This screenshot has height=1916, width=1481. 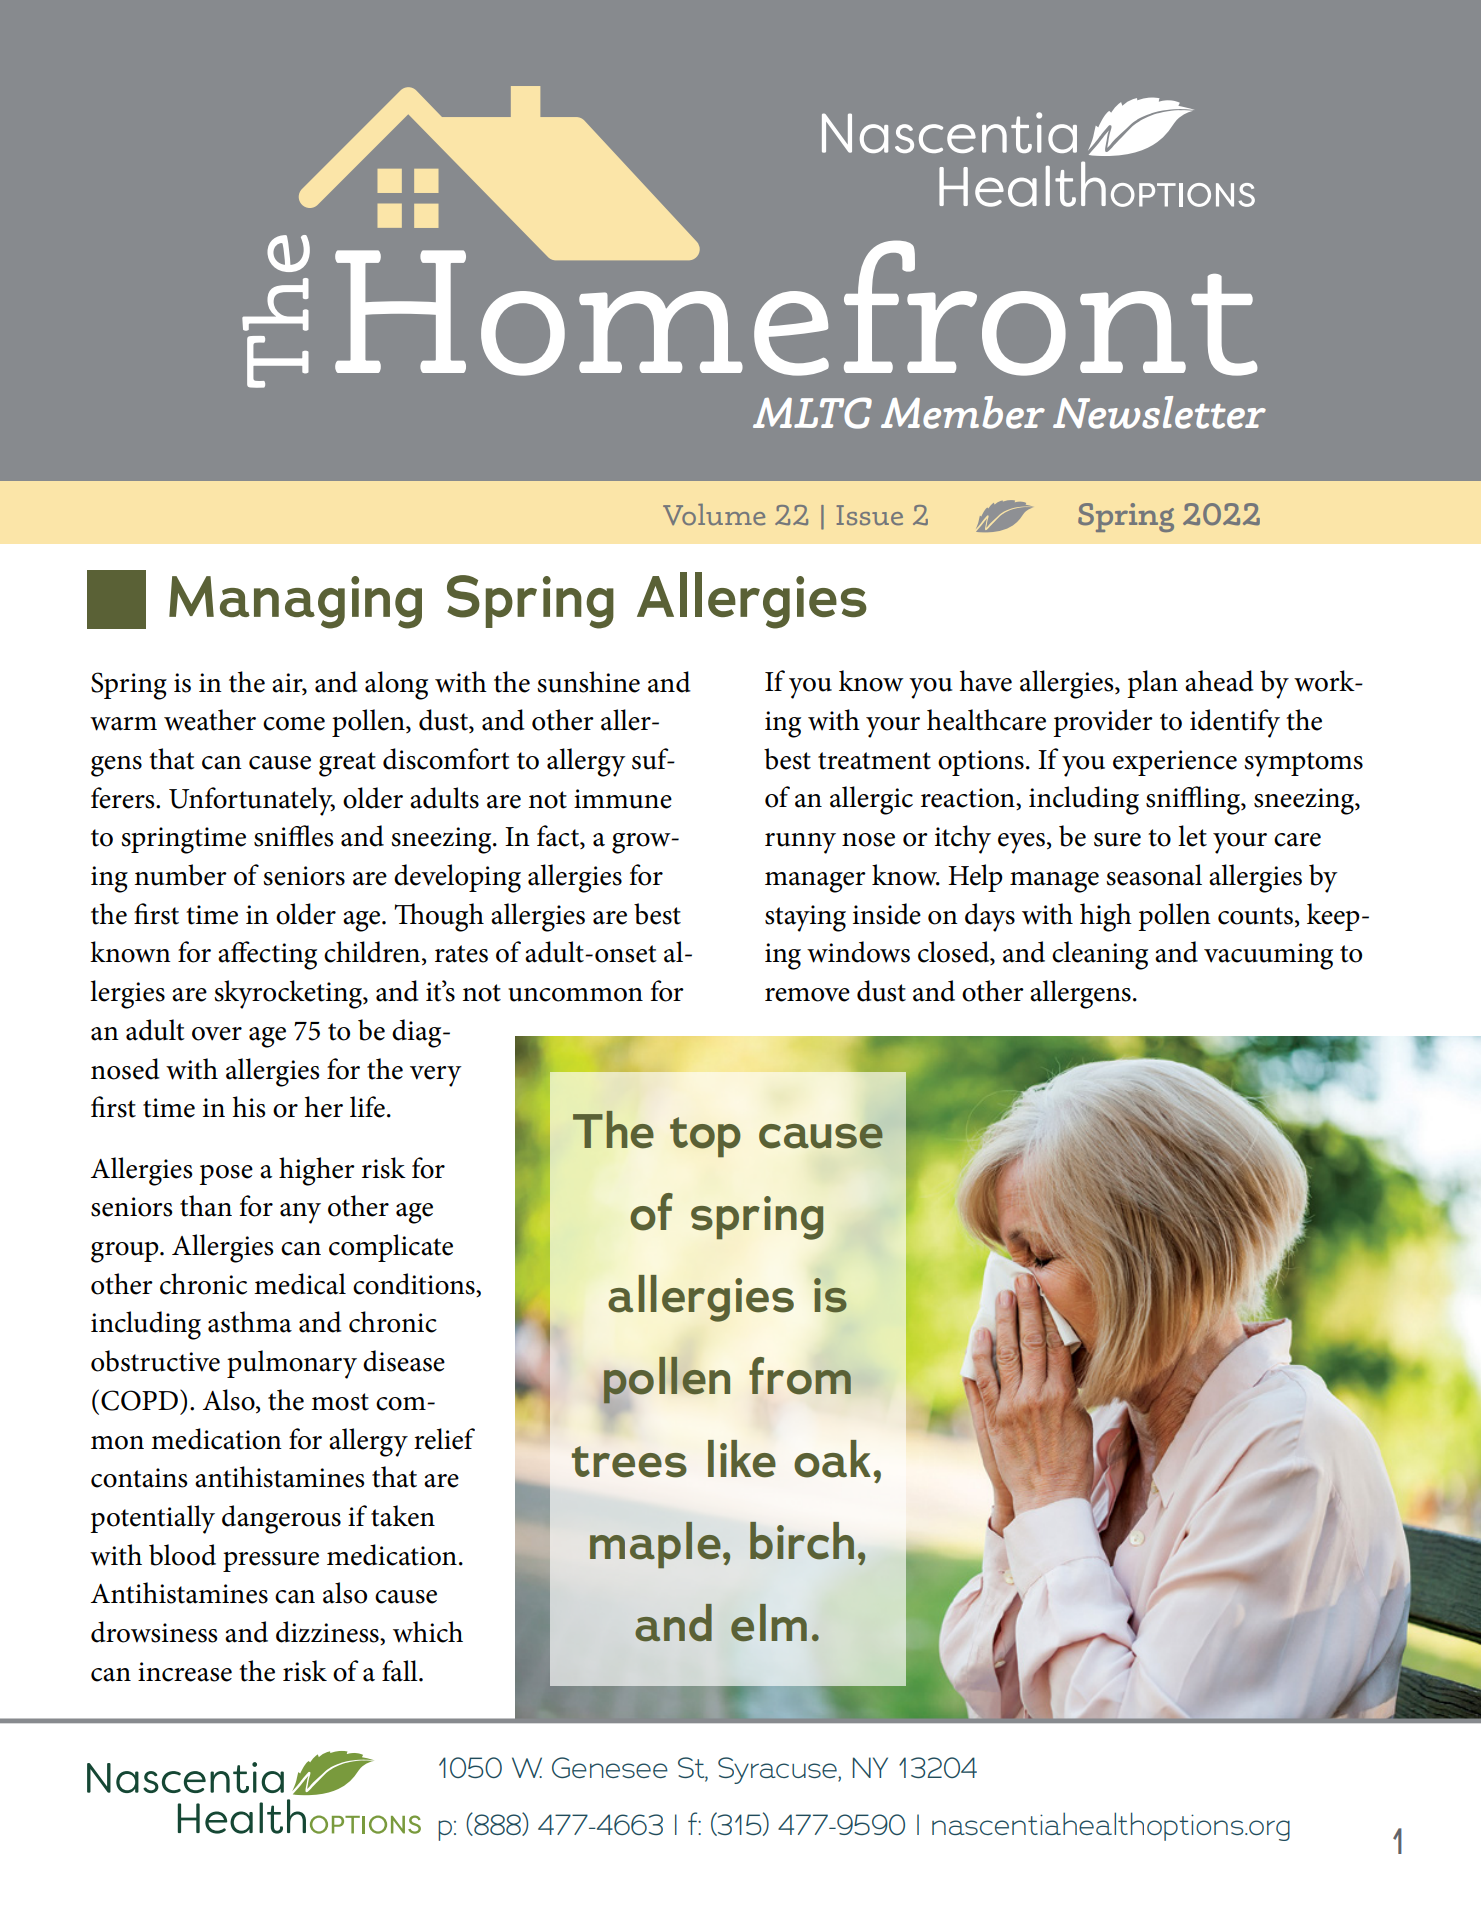 I want to click on cleaning, so click(x=1100, y=955).
